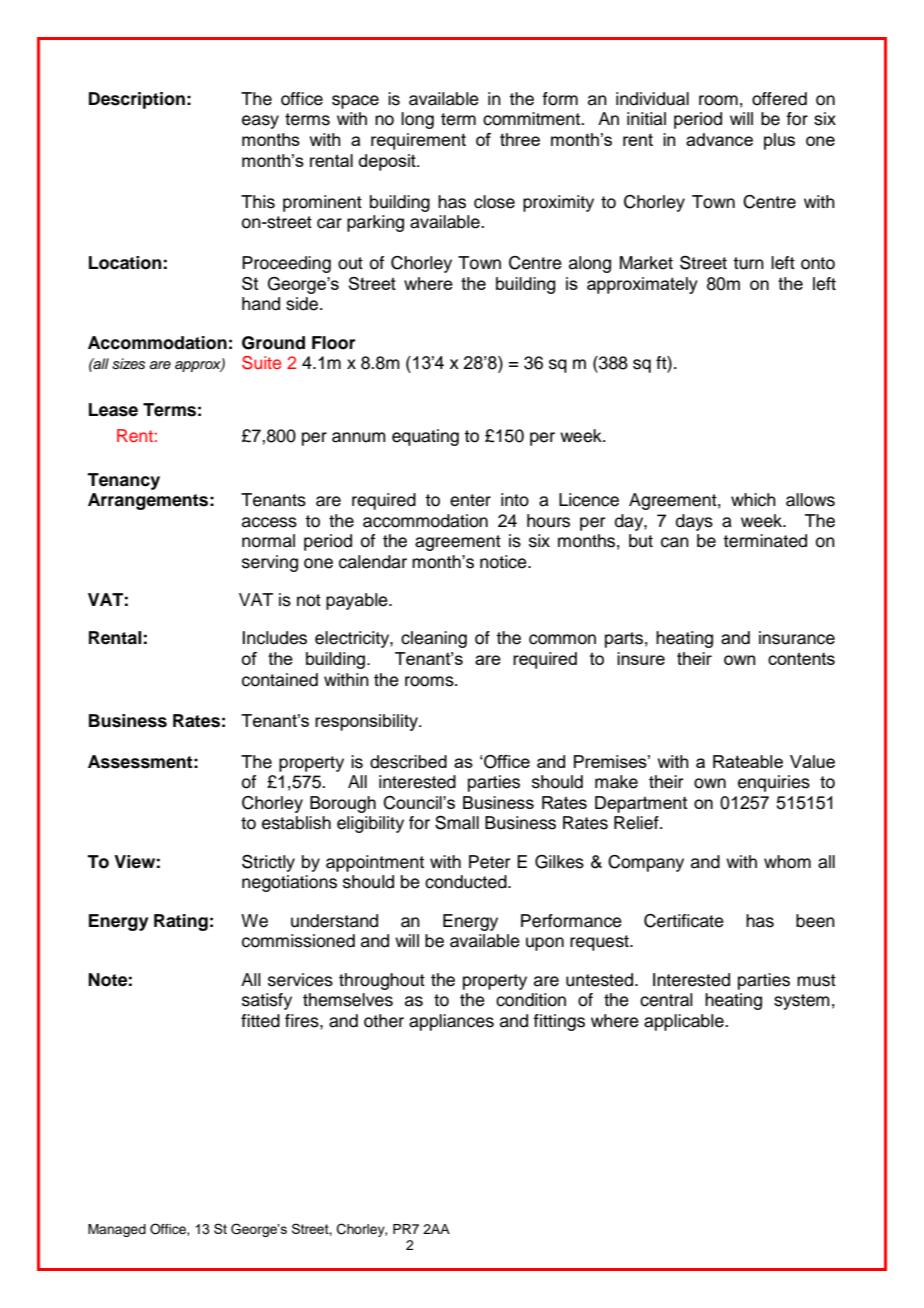 Image resolution: width=924 pixels, height=1308 pixels. Describe the element at coordinates (418, 141) in the screenshot. I see `requirement` at that location.
